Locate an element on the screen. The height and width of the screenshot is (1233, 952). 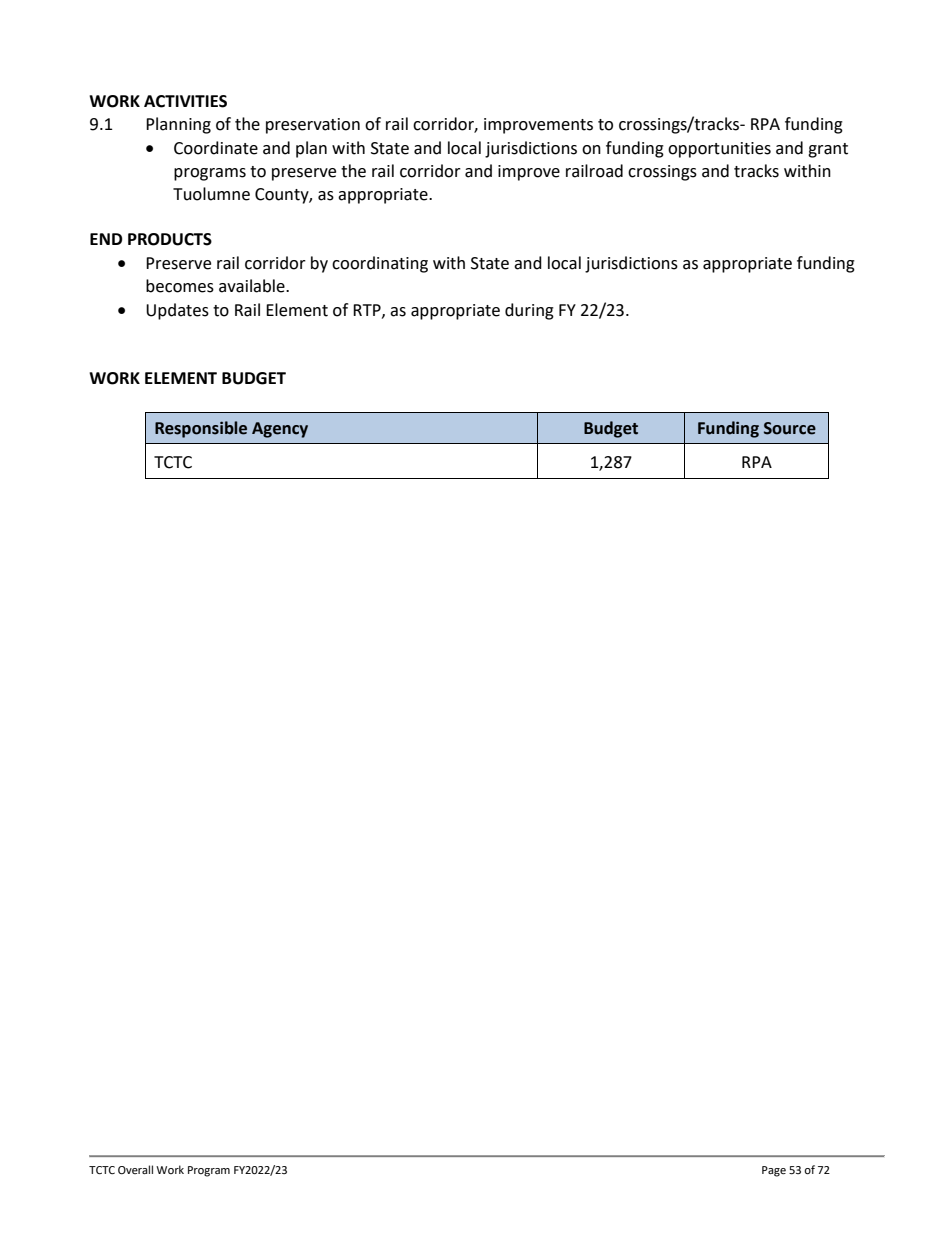
opportunities is located at coordinates (719, 150).
